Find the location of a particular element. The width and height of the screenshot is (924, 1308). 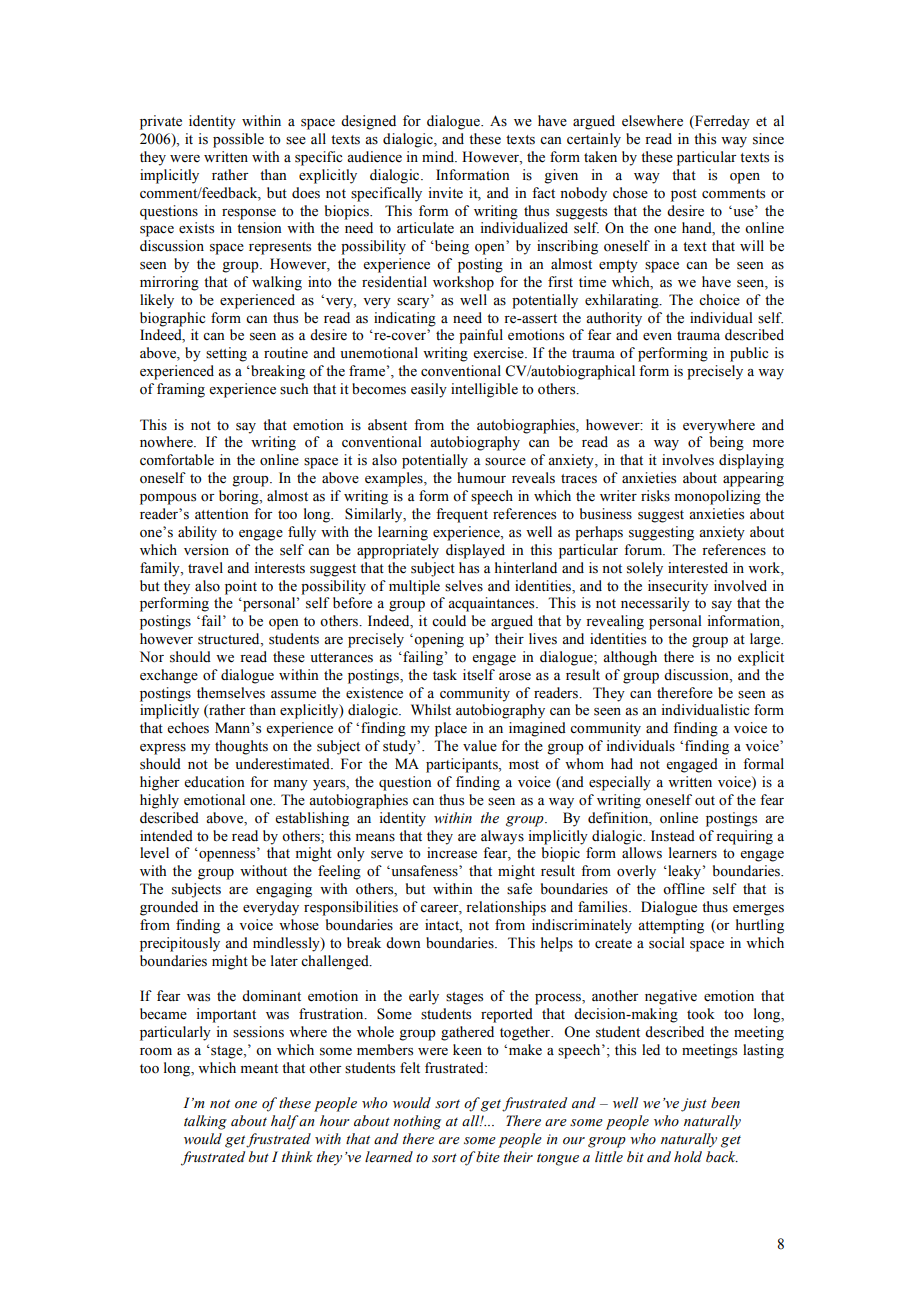

just is located at coordinates (694, 1105).
